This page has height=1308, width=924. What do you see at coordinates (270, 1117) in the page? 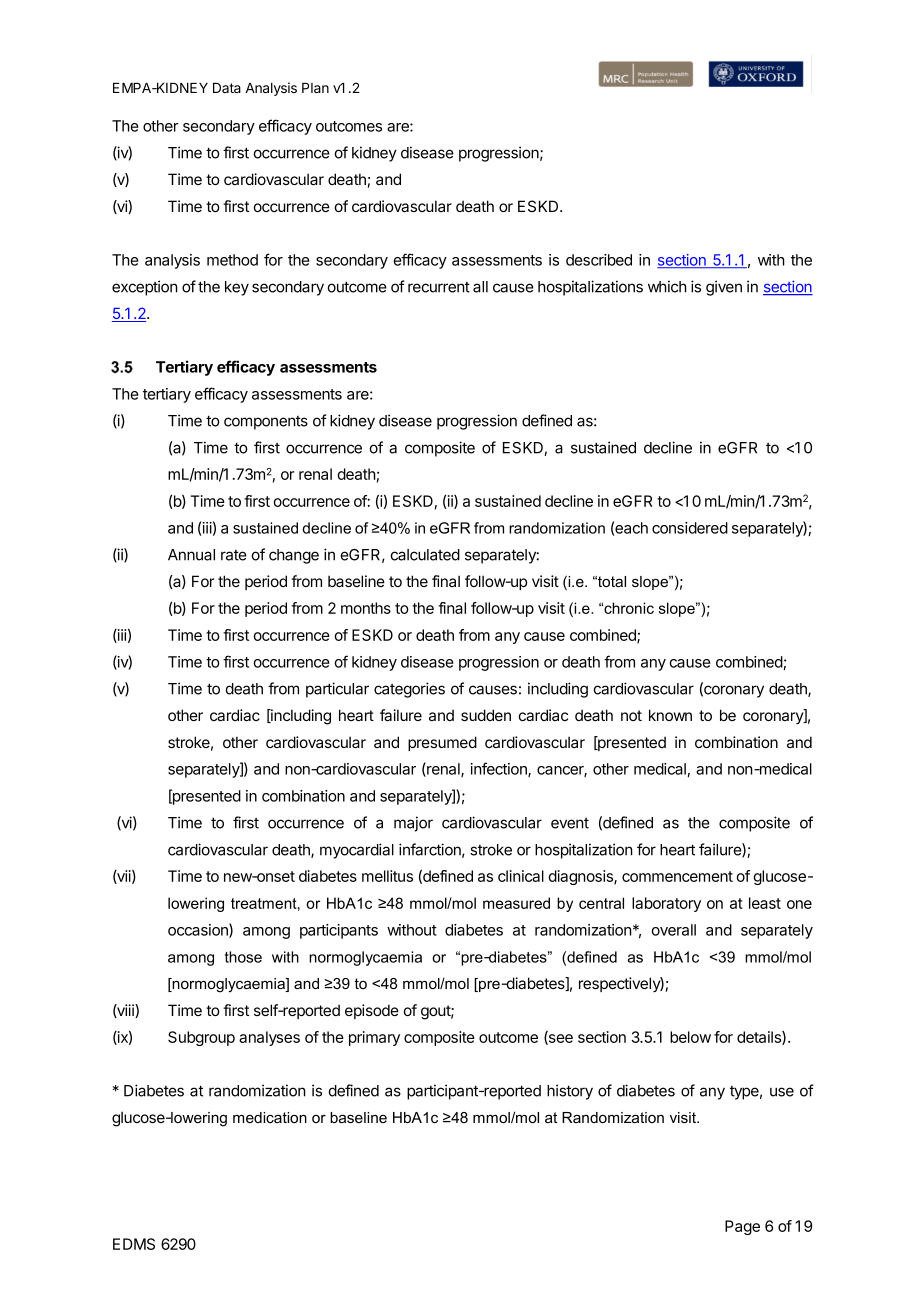
I see `medication` at bounding box center [270, 1117].
